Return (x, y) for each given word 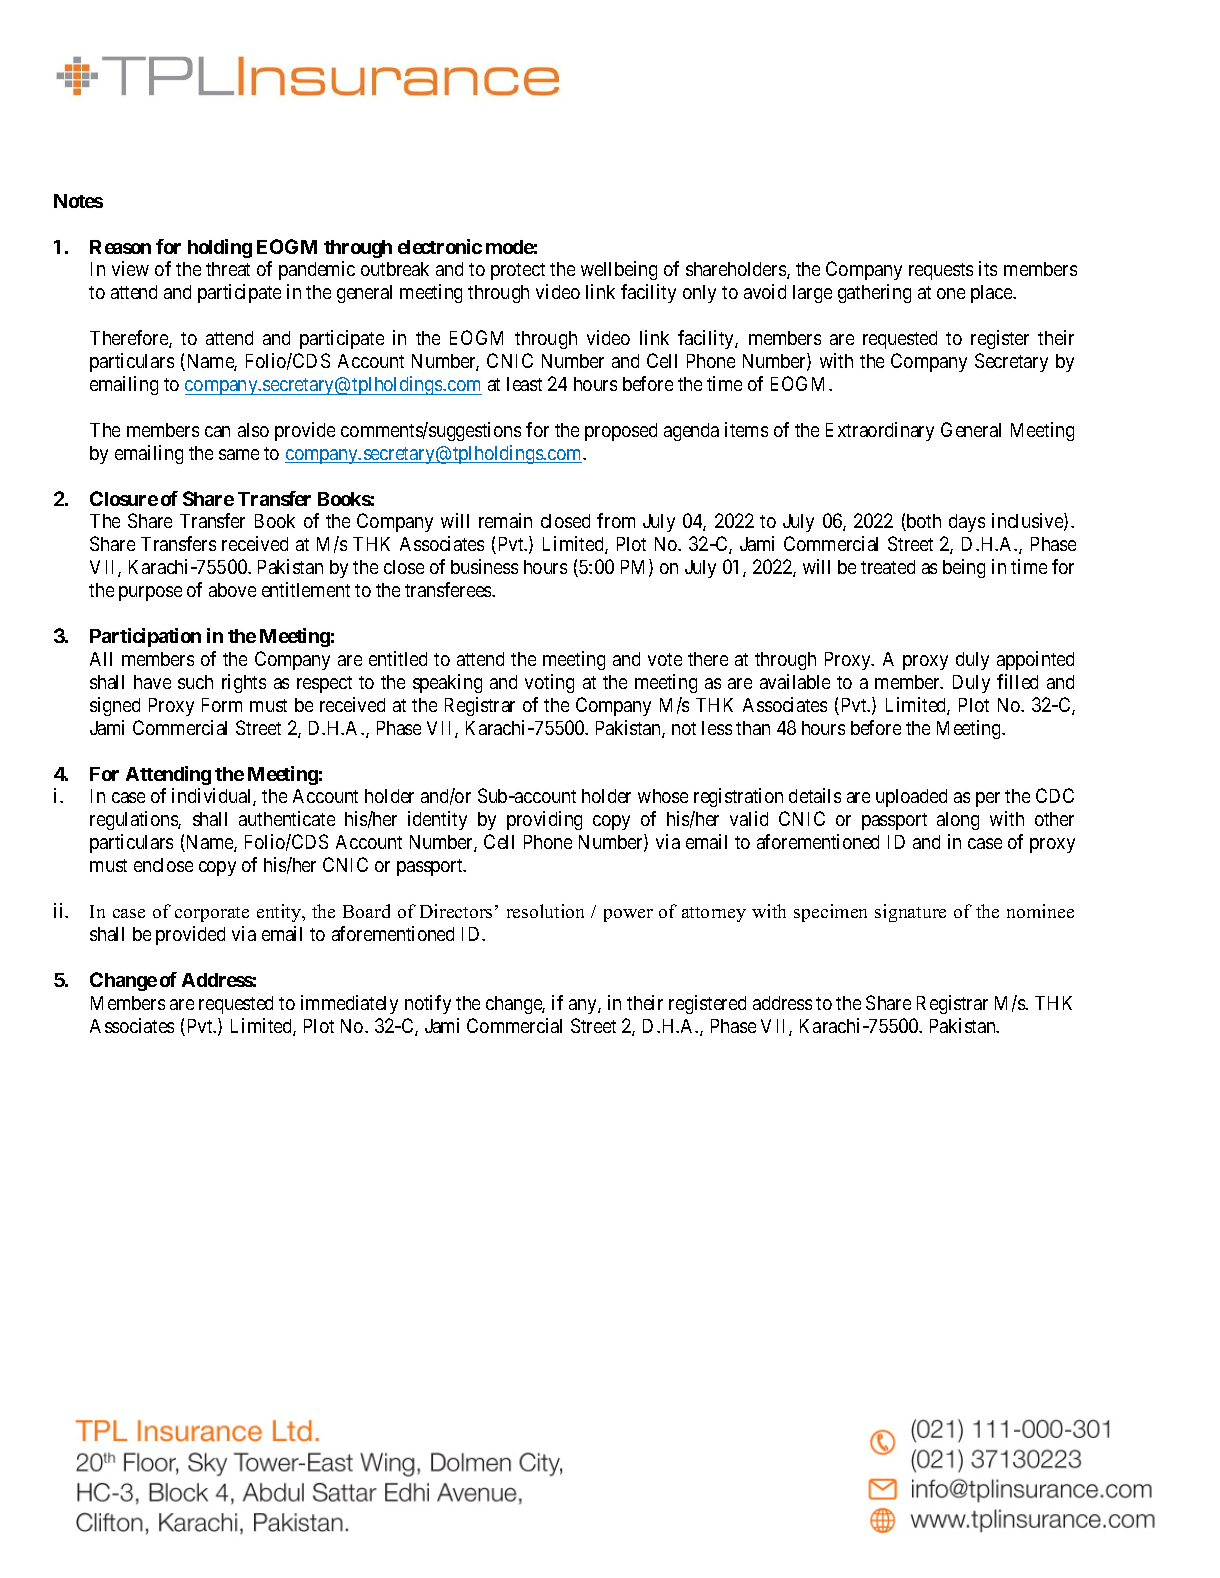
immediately (349, 1004)
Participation (145, 637)
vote (665, 659)
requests (941, 271)
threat (228, 269)
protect (518, 271)
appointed (1035, 660)
